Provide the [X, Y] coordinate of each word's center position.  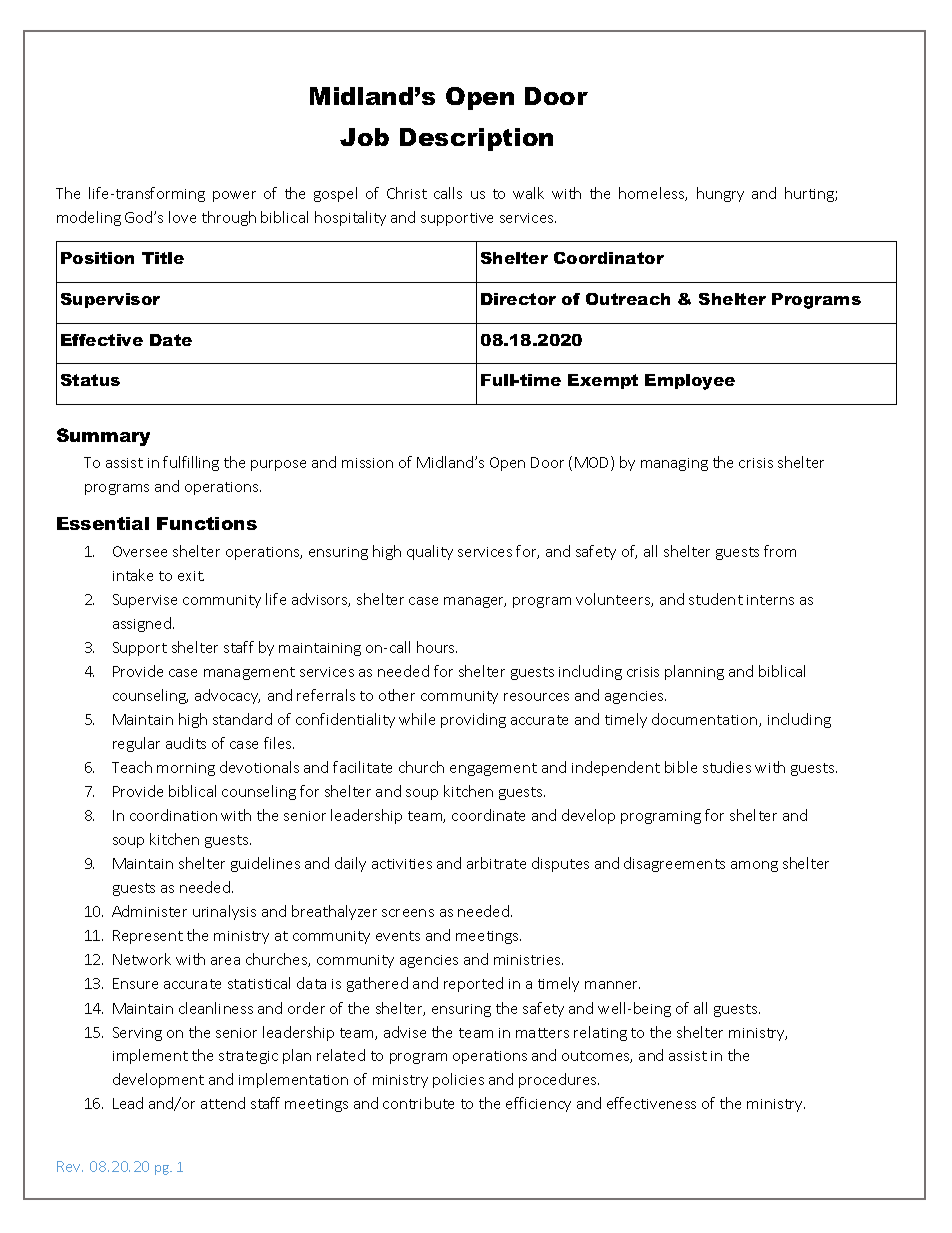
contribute [418, 1103]
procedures [559, 1080]
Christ [407, 193]
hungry [720, 194]
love [182, 217]
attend [223, 1103]
